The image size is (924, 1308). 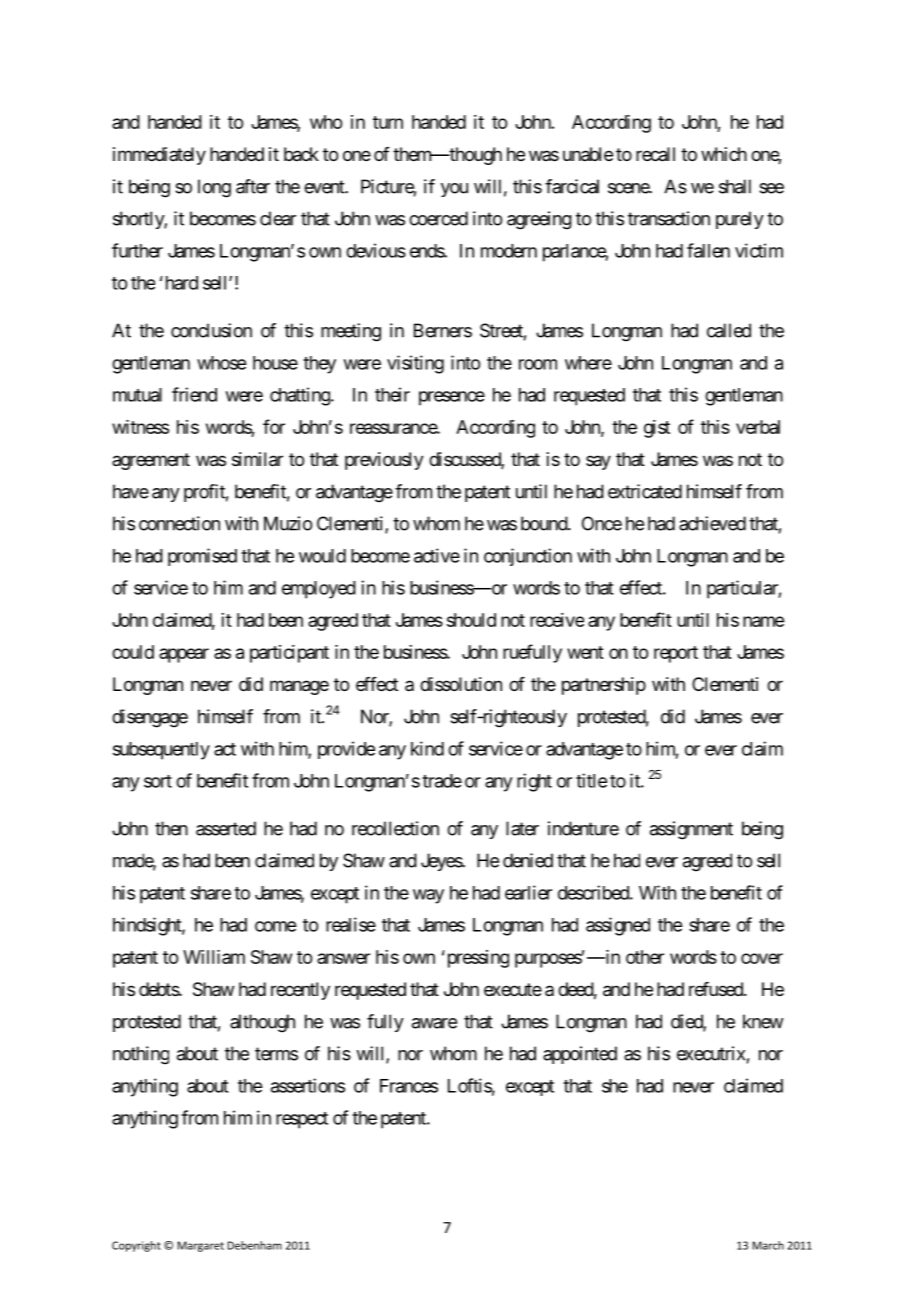 I want to click on which, so click(x=724, y=154).
